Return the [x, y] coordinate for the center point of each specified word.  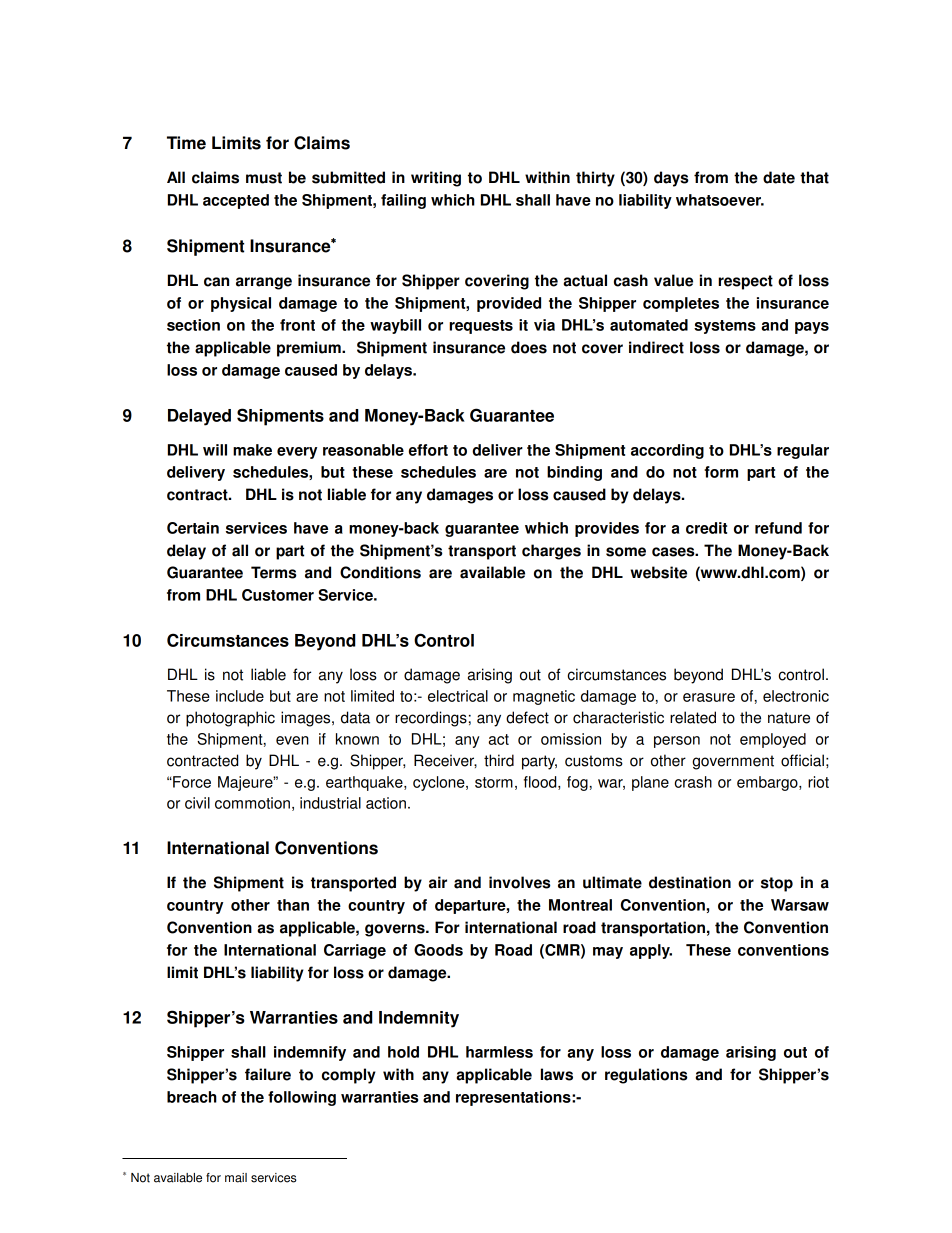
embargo [768, 783]
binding [574, 473]
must [264, 178]
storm [494, 782]
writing [436, 179]
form [721, 472]
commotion [252, 803]
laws [557, 1074]
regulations [646, 1076]
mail [236, 1178]
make [252, 450]
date [779, 177]
